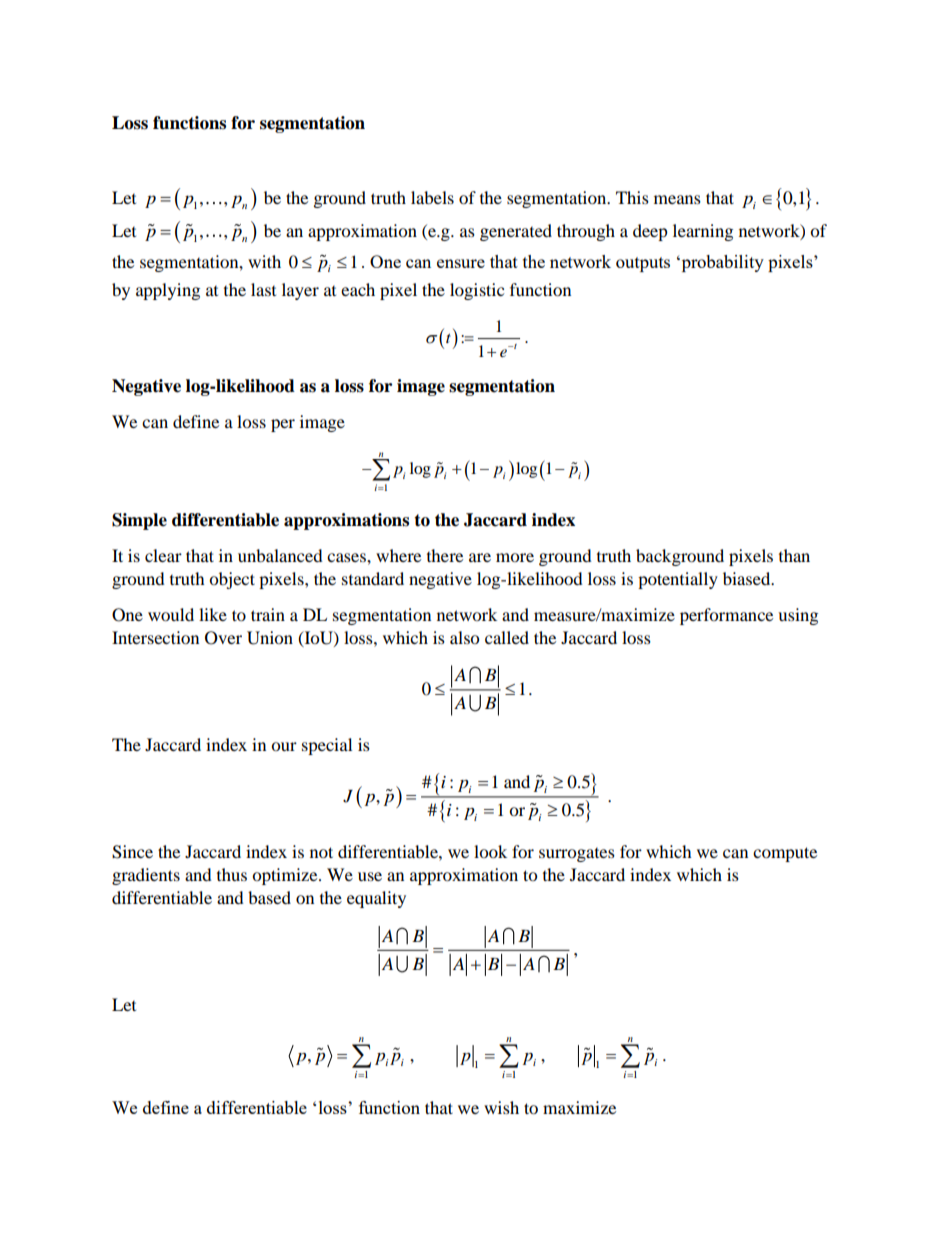 The width and height of the image is (952, 1233). I want to click on Over, so click(223, 638).
